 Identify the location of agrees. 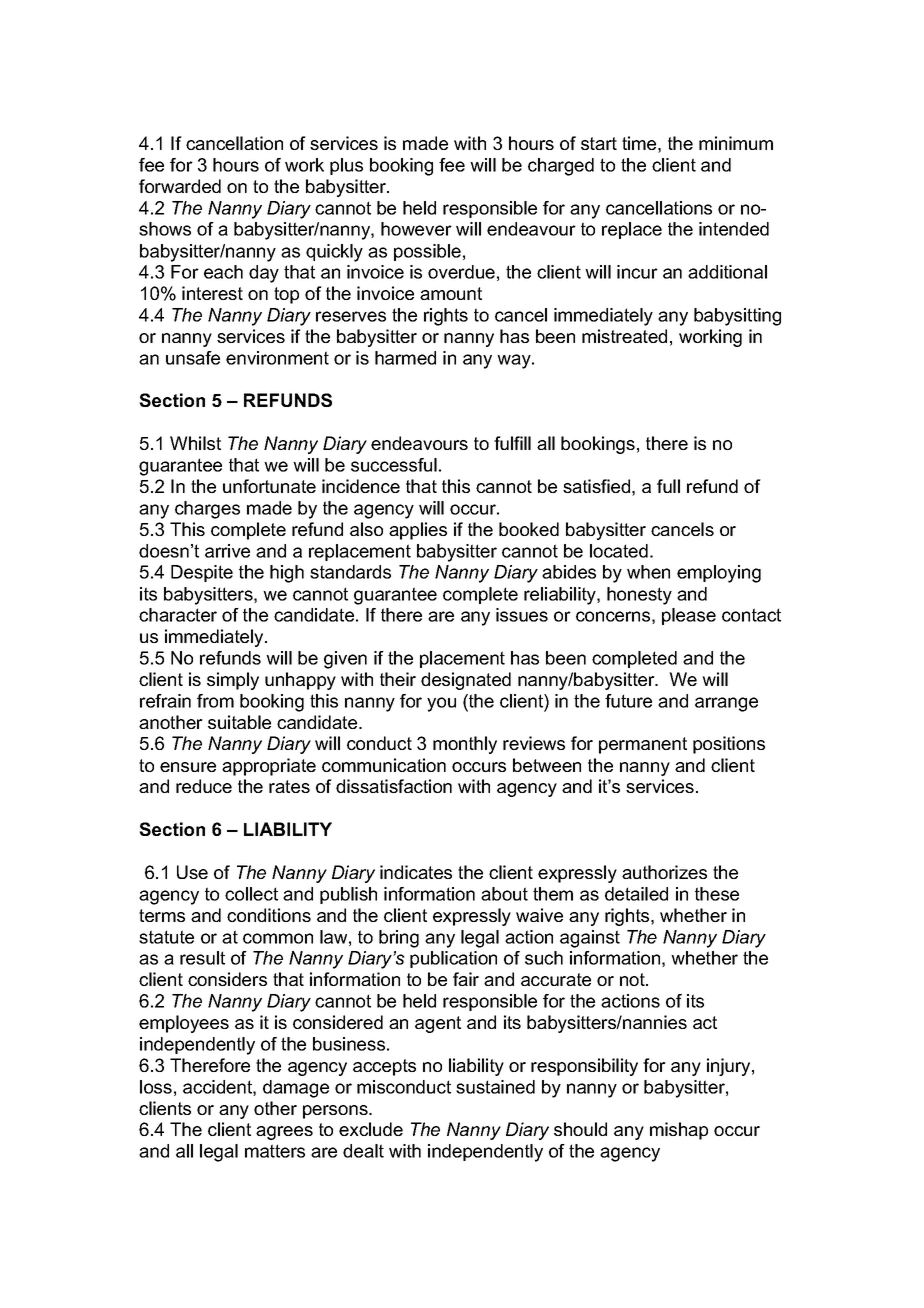
(284, 1133).
